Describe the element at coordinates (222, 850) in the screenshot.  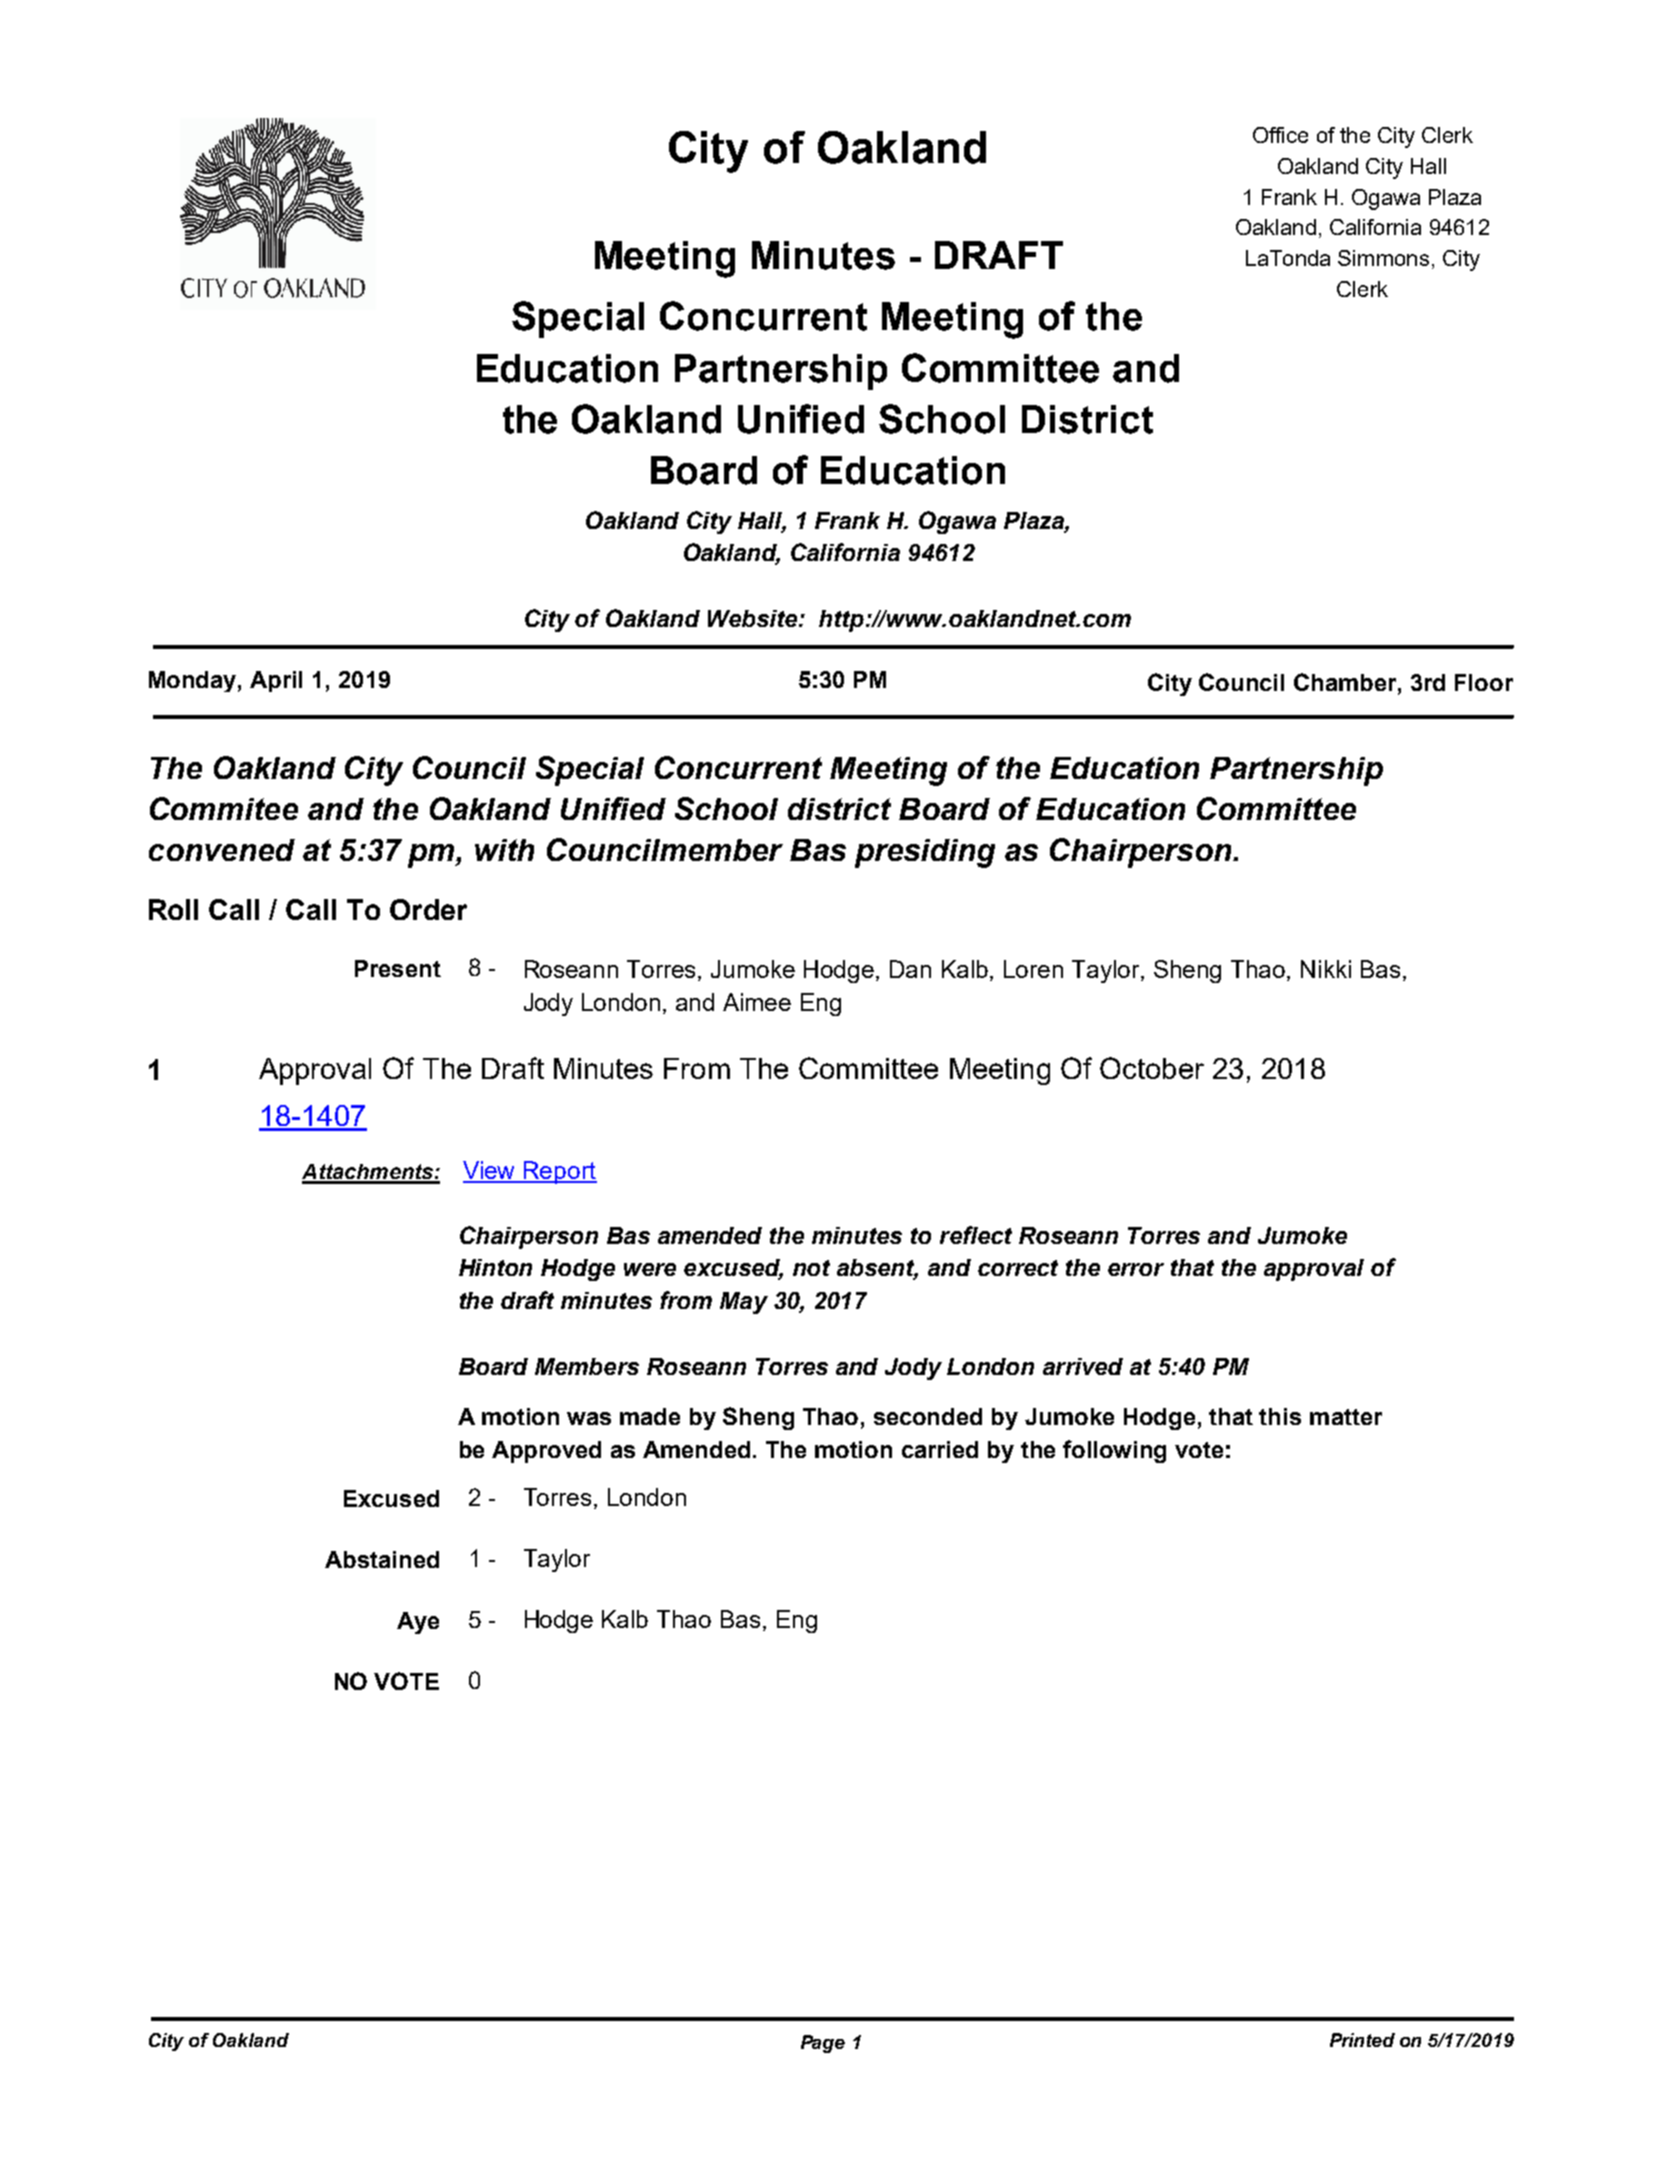
I see `convened` at that location.
